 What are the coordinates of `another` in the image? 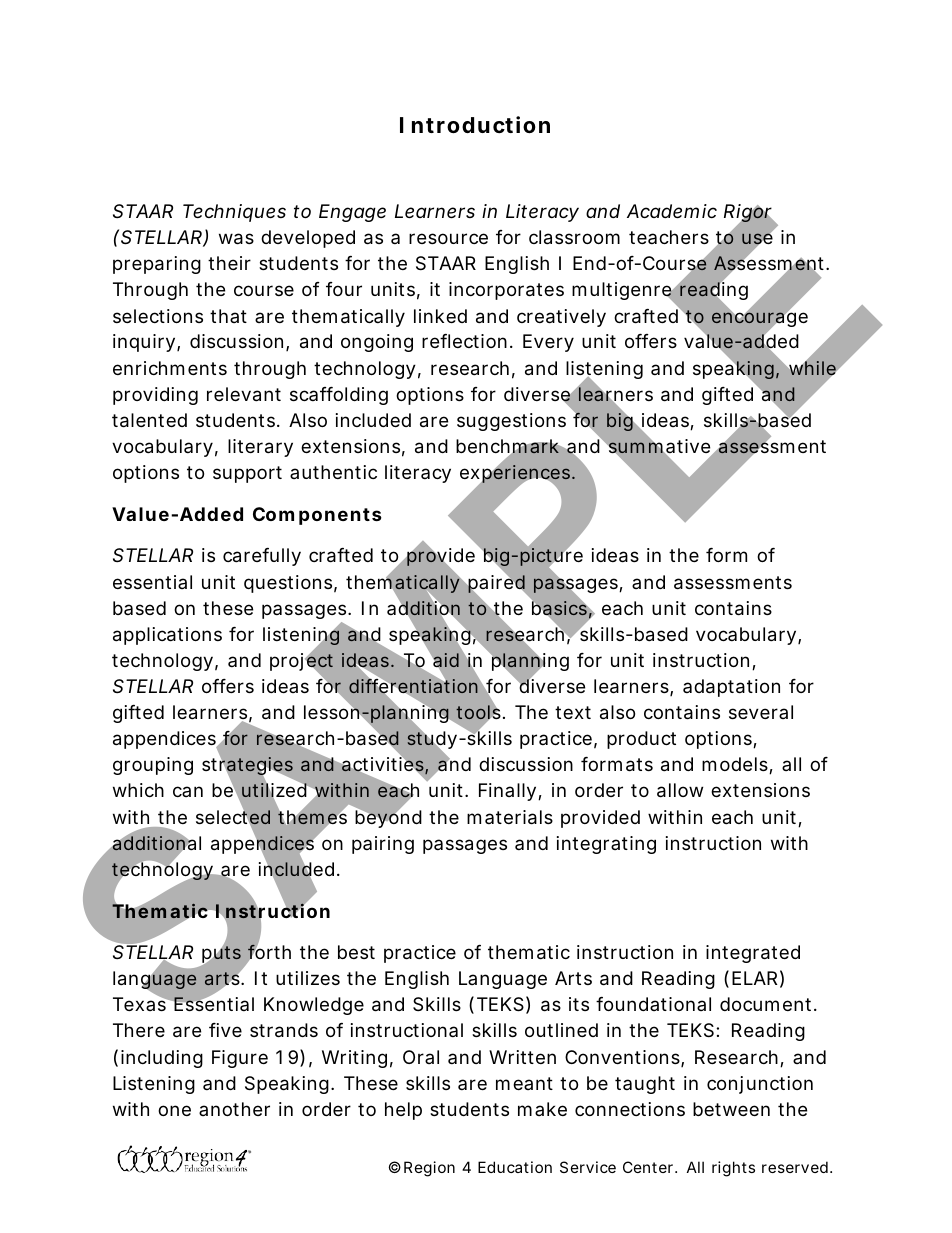 It's located at (234, 1109).
